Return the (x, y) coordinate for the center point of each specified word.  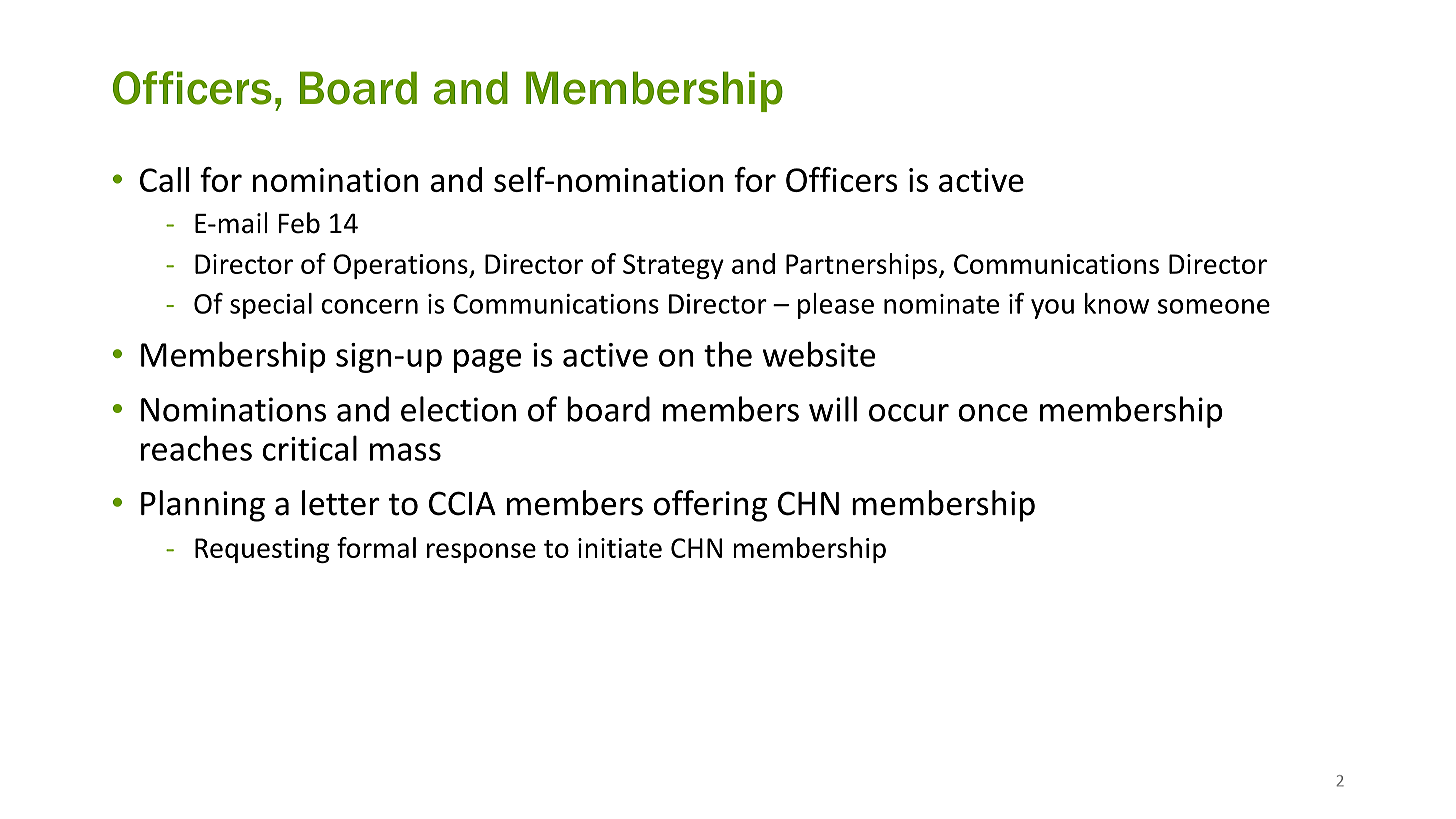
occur (909, 413)
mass (405, 452)
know (1117, 303)
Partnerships (861, 266)
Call (164, 179)
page (487, 361)
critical (310, 448)
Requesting (262, 550)
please (836, 306)
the (728, 354)
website (818, 354)
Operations (401, 266)
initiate (620, 548)
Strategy (673, 266)
